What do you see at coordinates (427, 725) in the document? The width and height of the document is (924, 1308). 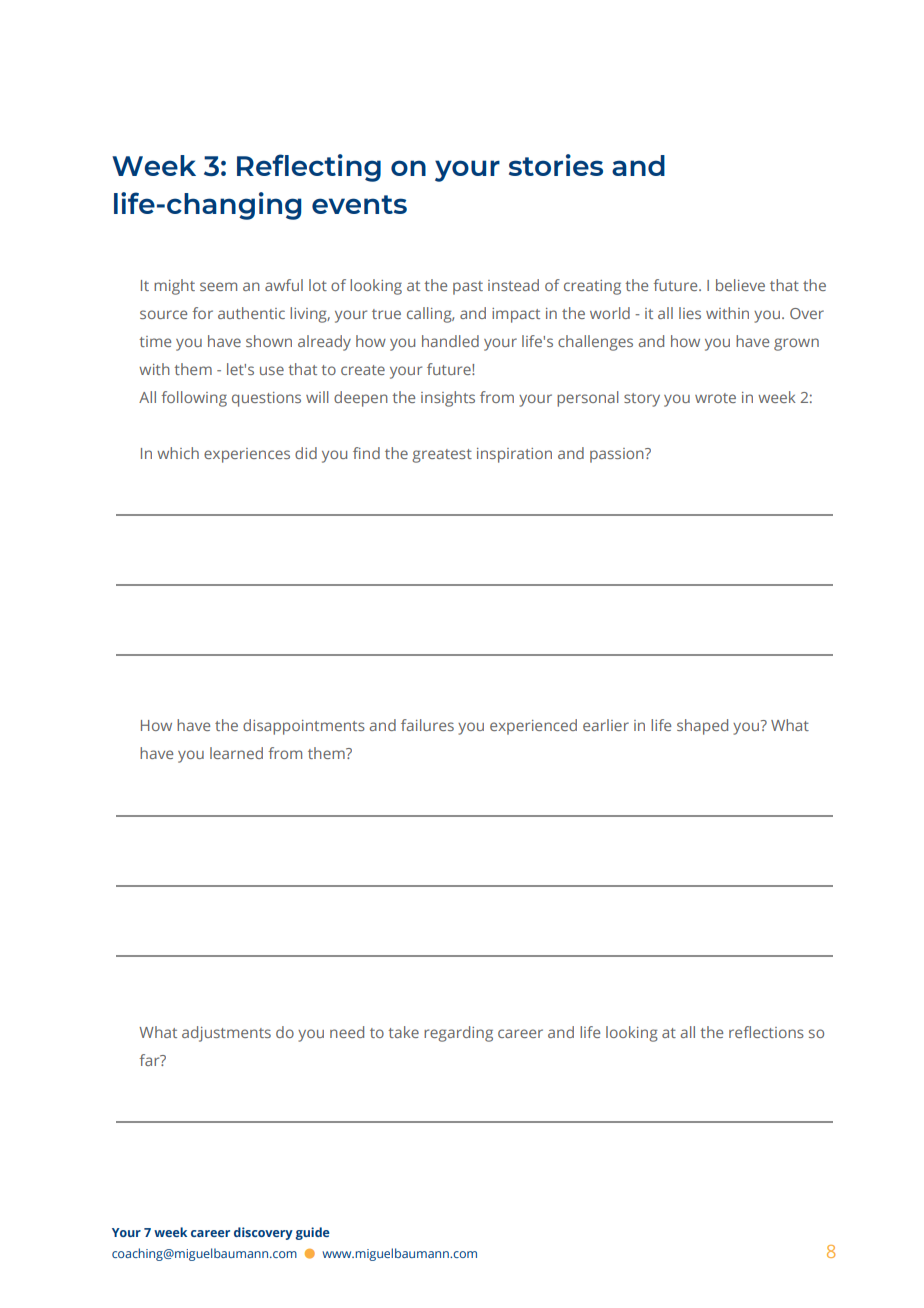 I see `failures` at bounding box center [427, 725].
